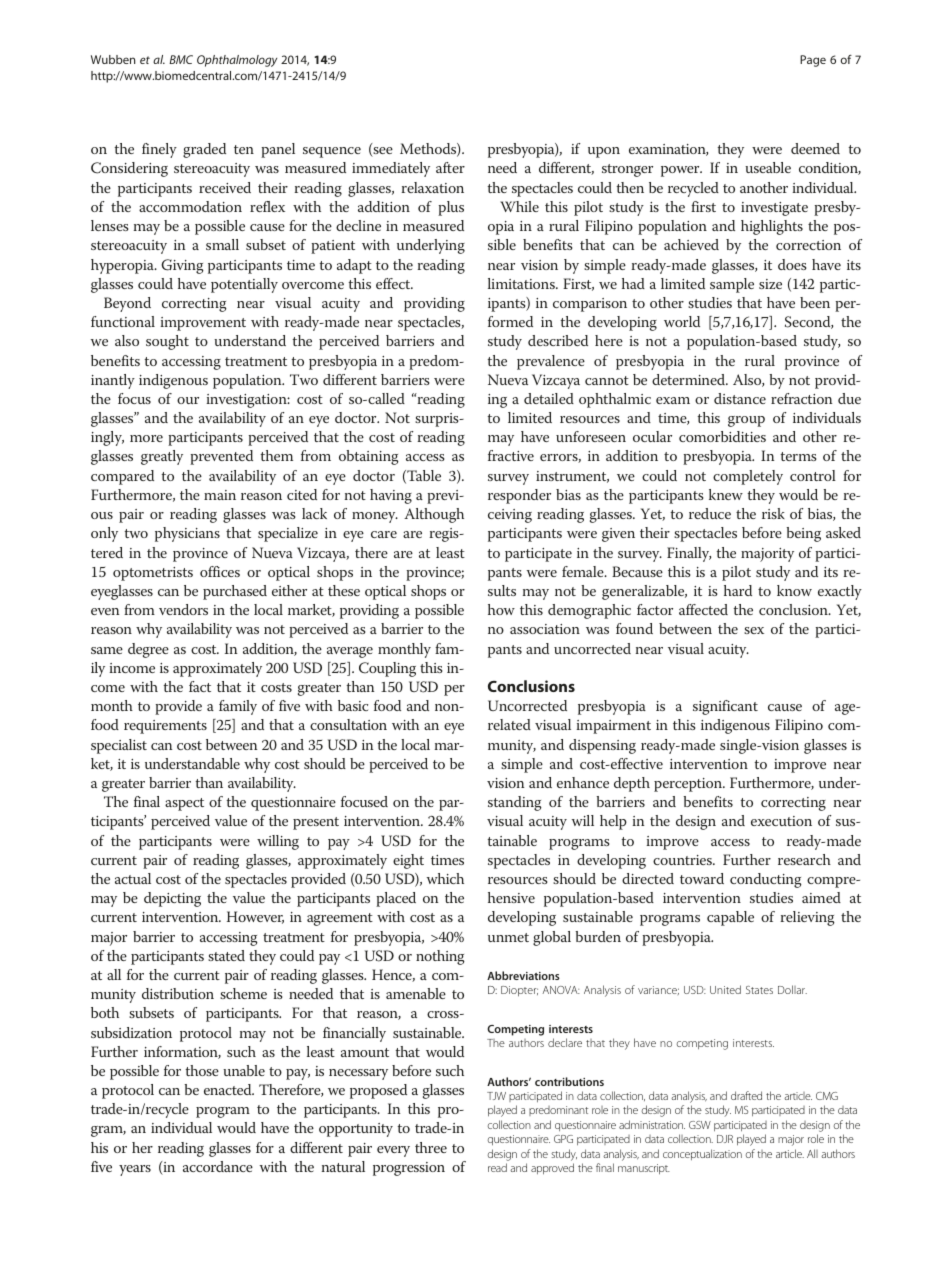 Image resolution: width=952 pixels, height=1270 pixels. I want to click on drafted, so click(746, 1095).
